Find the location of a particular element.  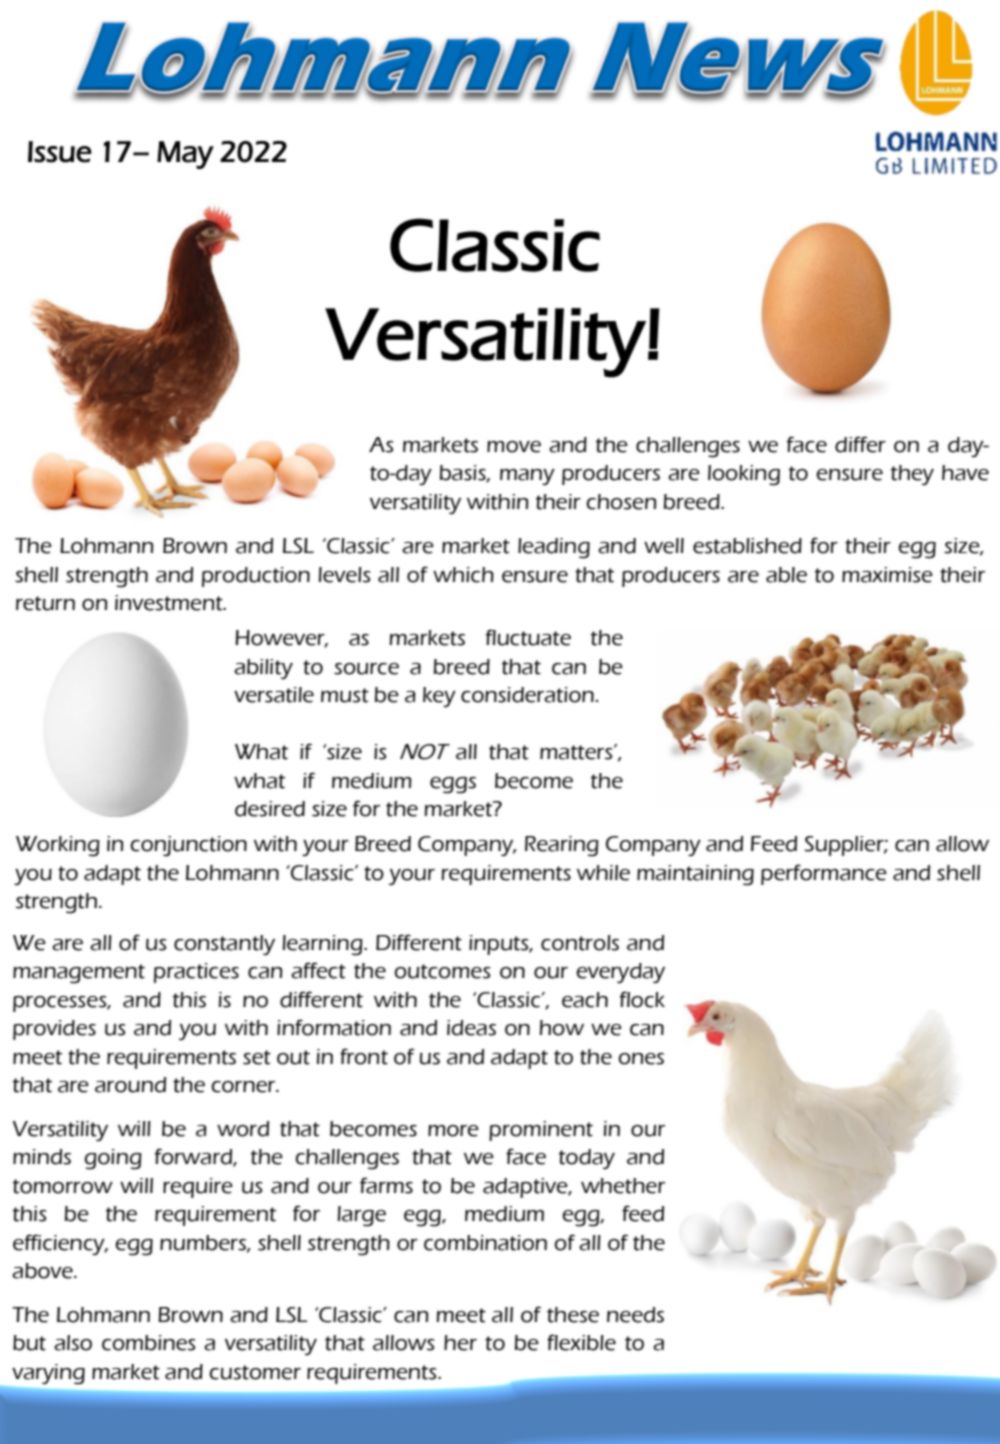

they is located at coordinates (912, 475).
